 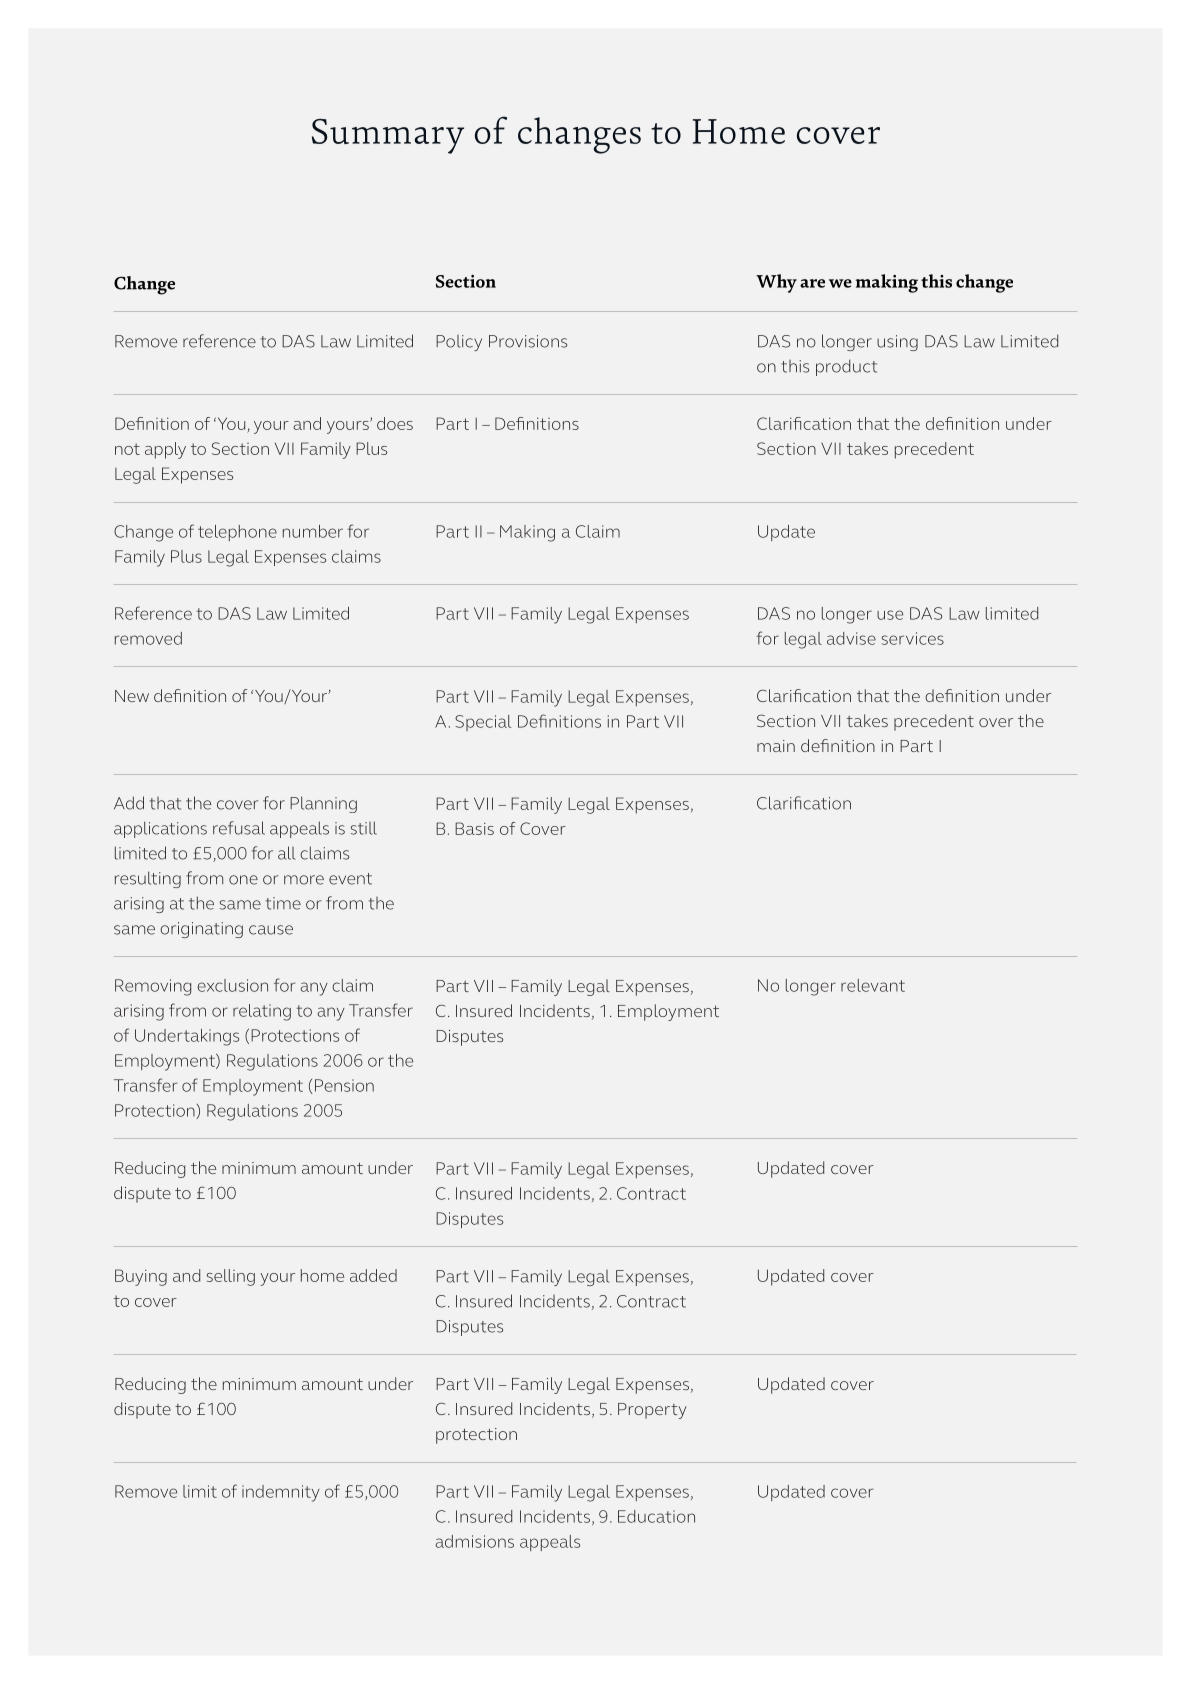 I want to click on Special, so click(x=483, y=723).
